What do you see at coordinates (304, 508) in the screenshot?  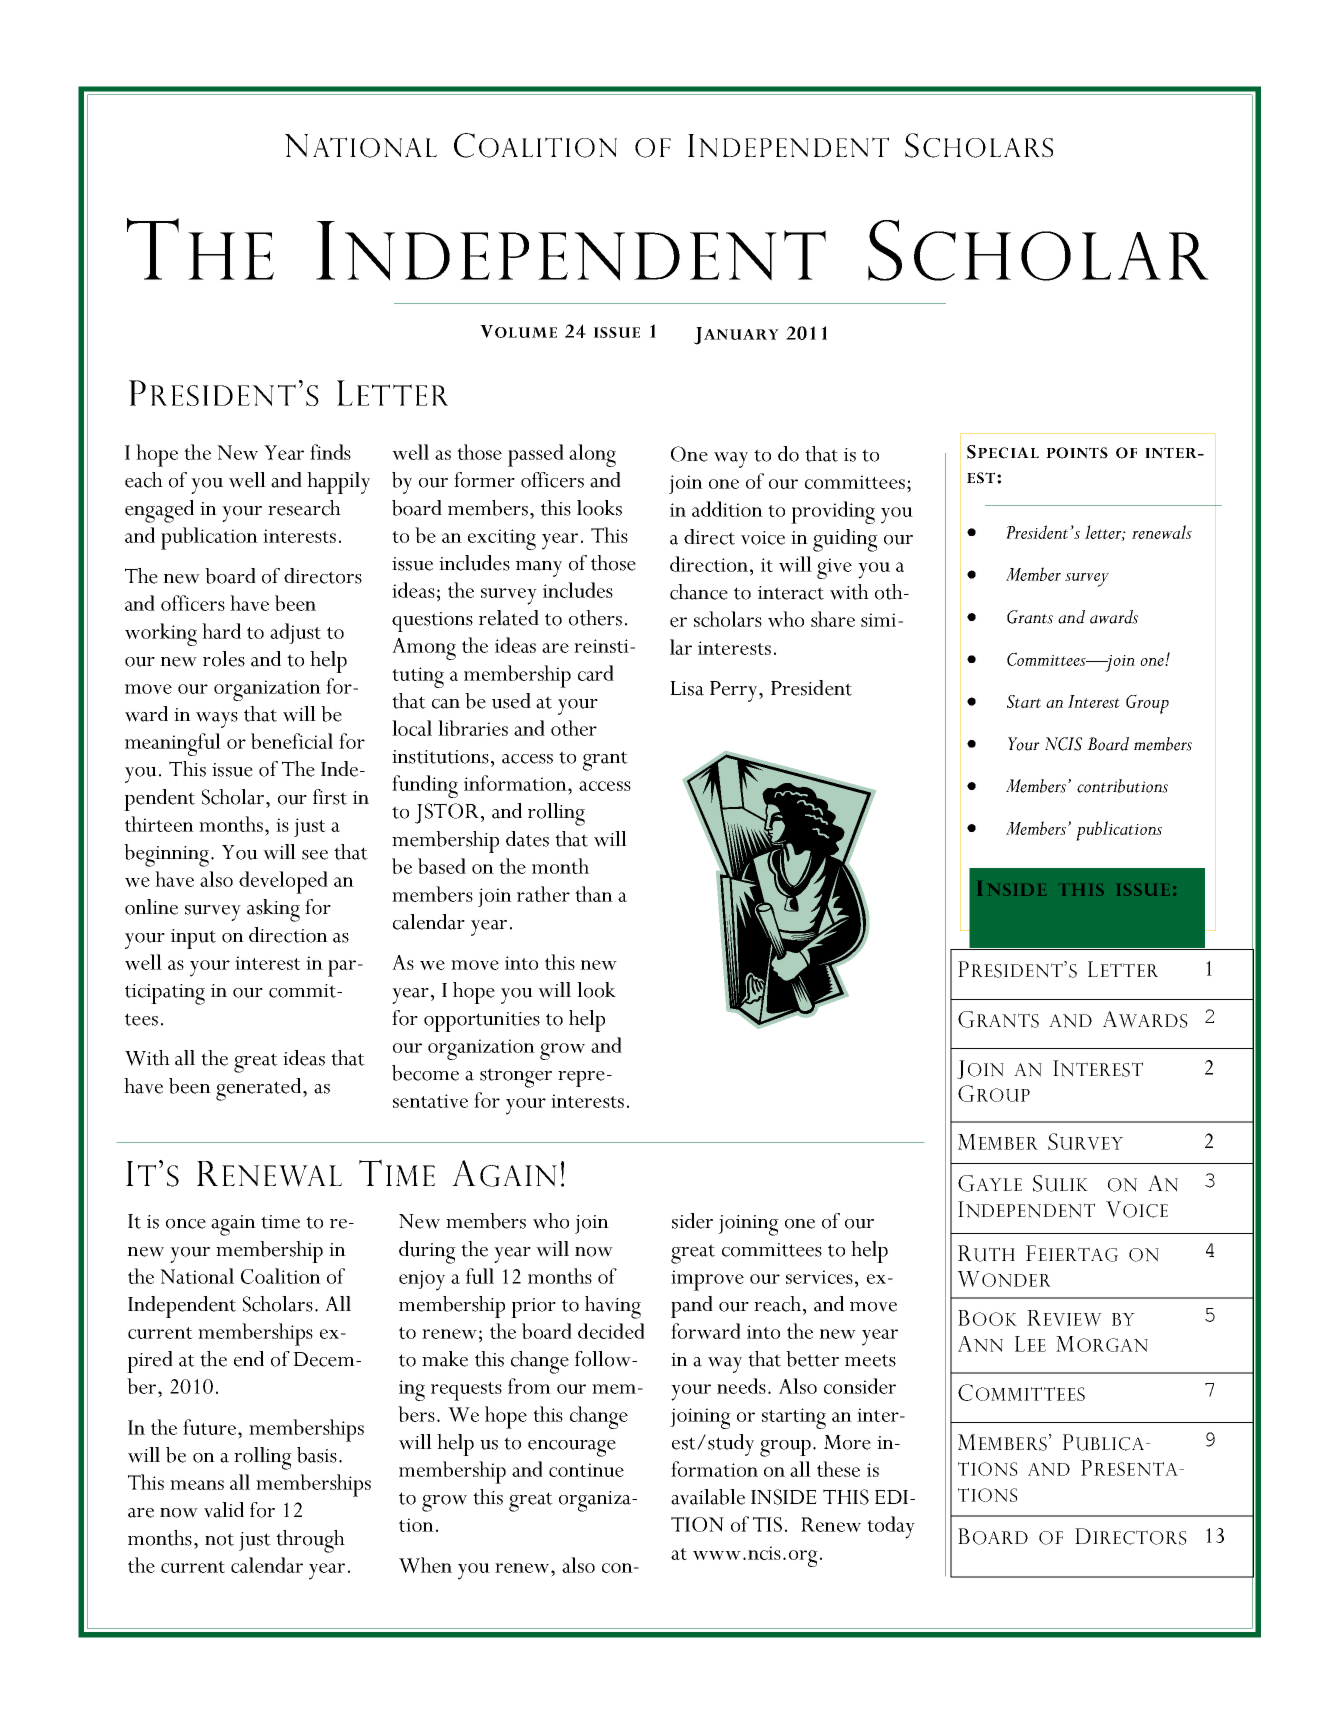 I see `research` at bounding box center [304, 508].
